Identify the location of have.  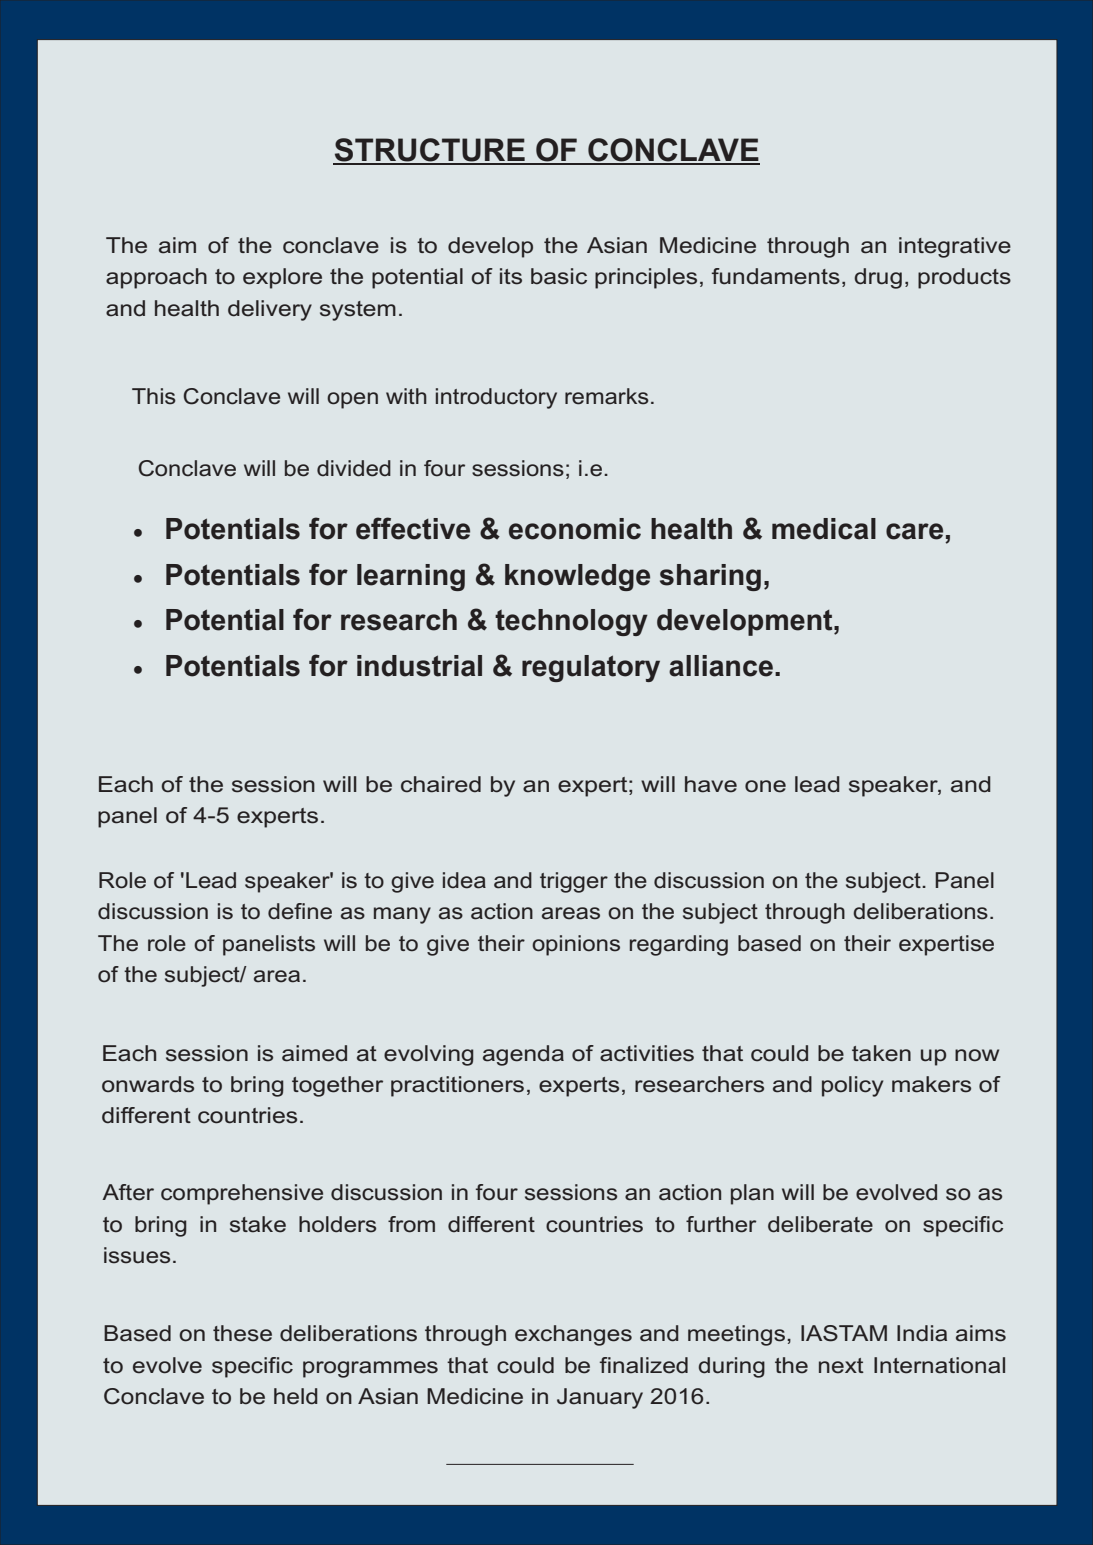
(711, 784).
